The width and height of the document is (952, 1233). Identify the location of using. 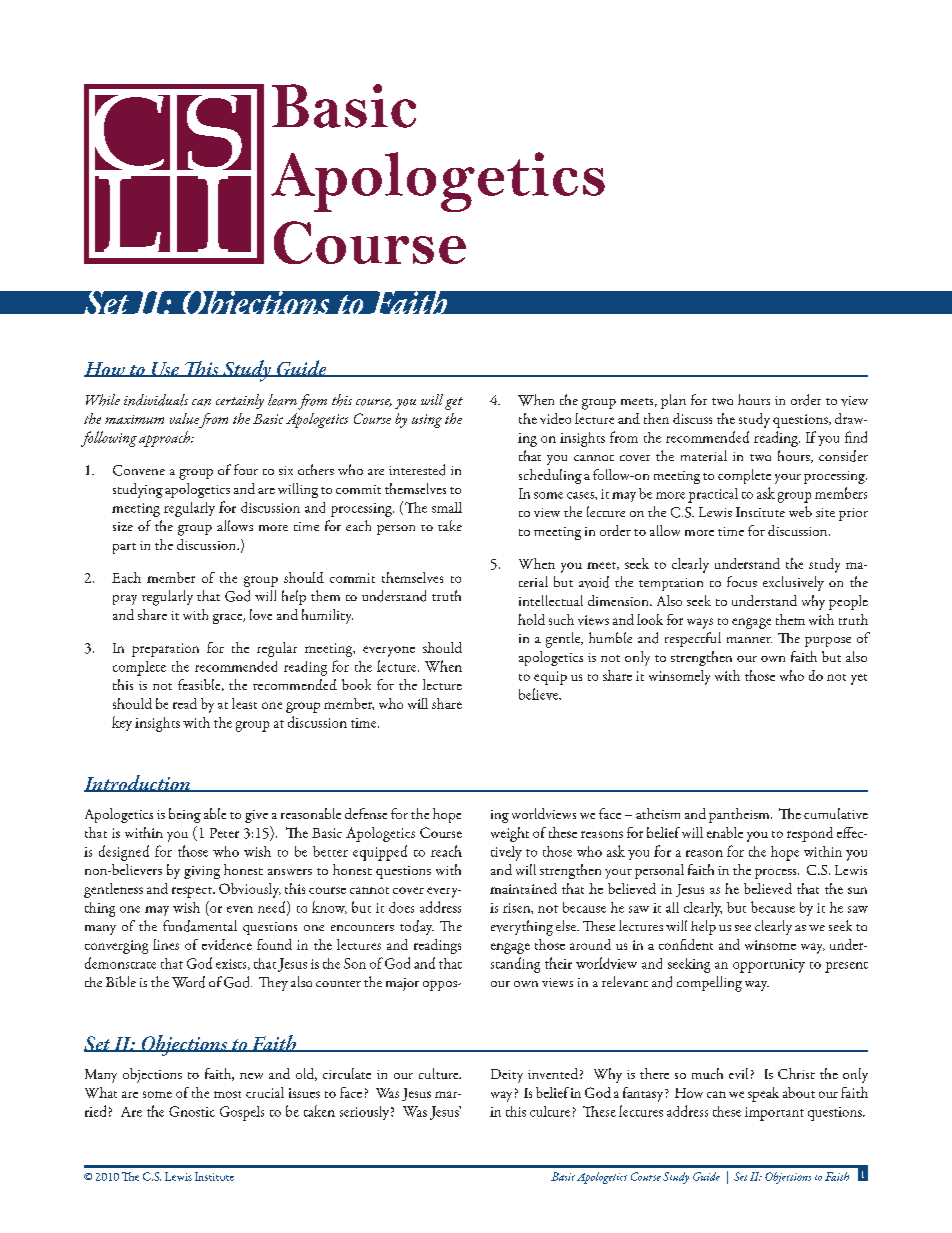
(427, 421).
